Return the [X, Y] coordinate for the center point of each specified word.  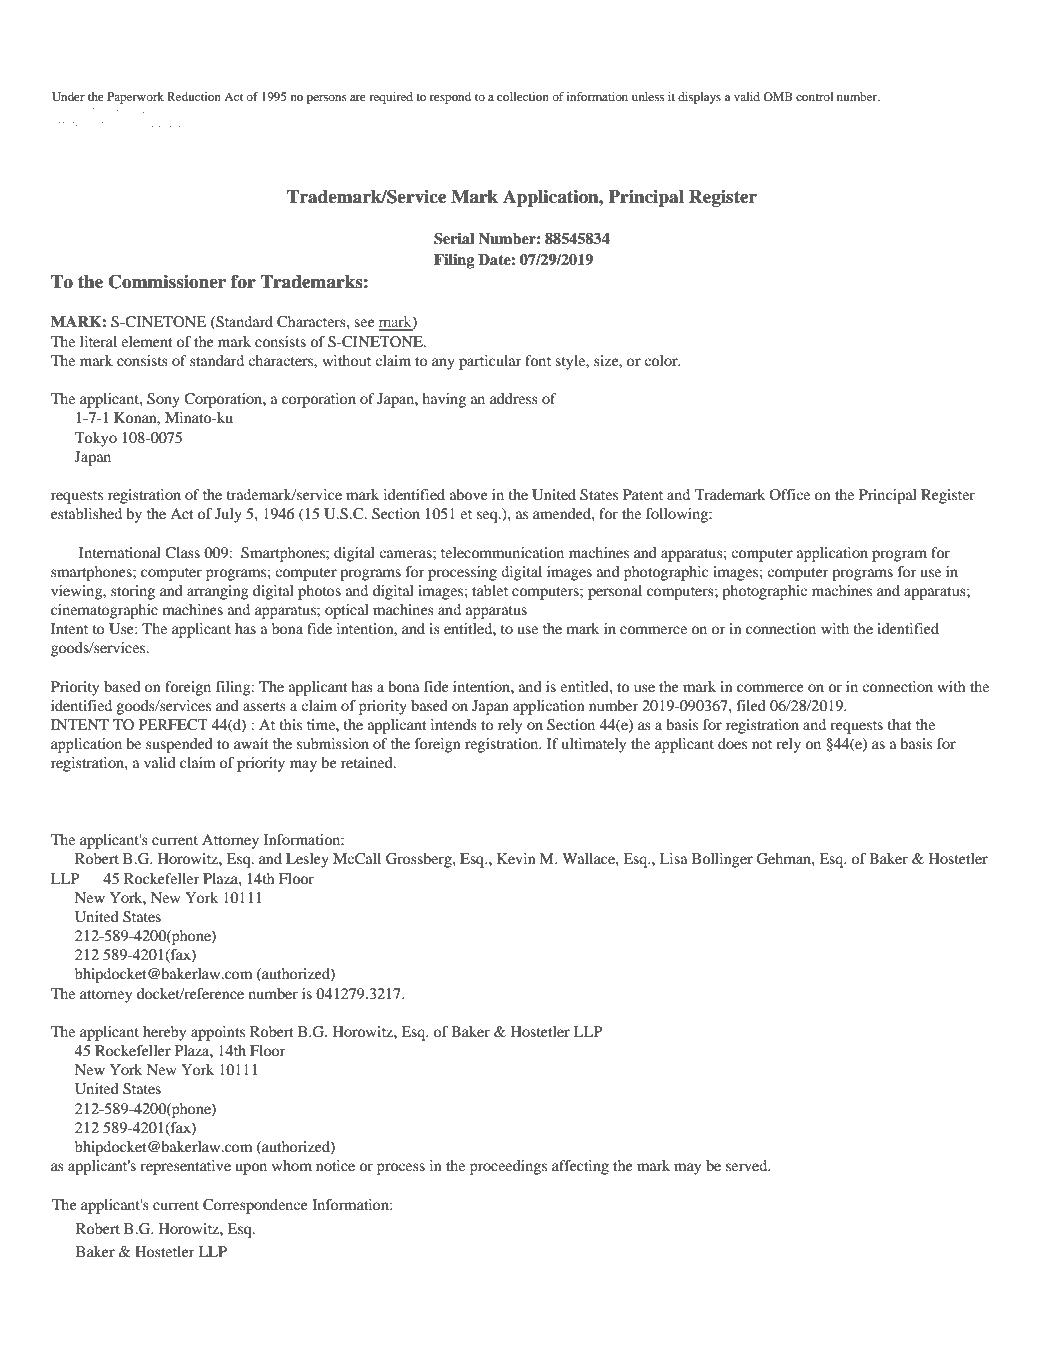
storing [133, 592]
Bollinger [722, 860]
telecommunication [502, 552]
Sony [163, 400]
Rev [120, 110]
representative [185, 1167]
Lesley [307, 860]
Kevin [516, 858]
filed [751, 705]
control [814, 96]
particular [490, 362]
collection [523, 96]
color [662, 360]
